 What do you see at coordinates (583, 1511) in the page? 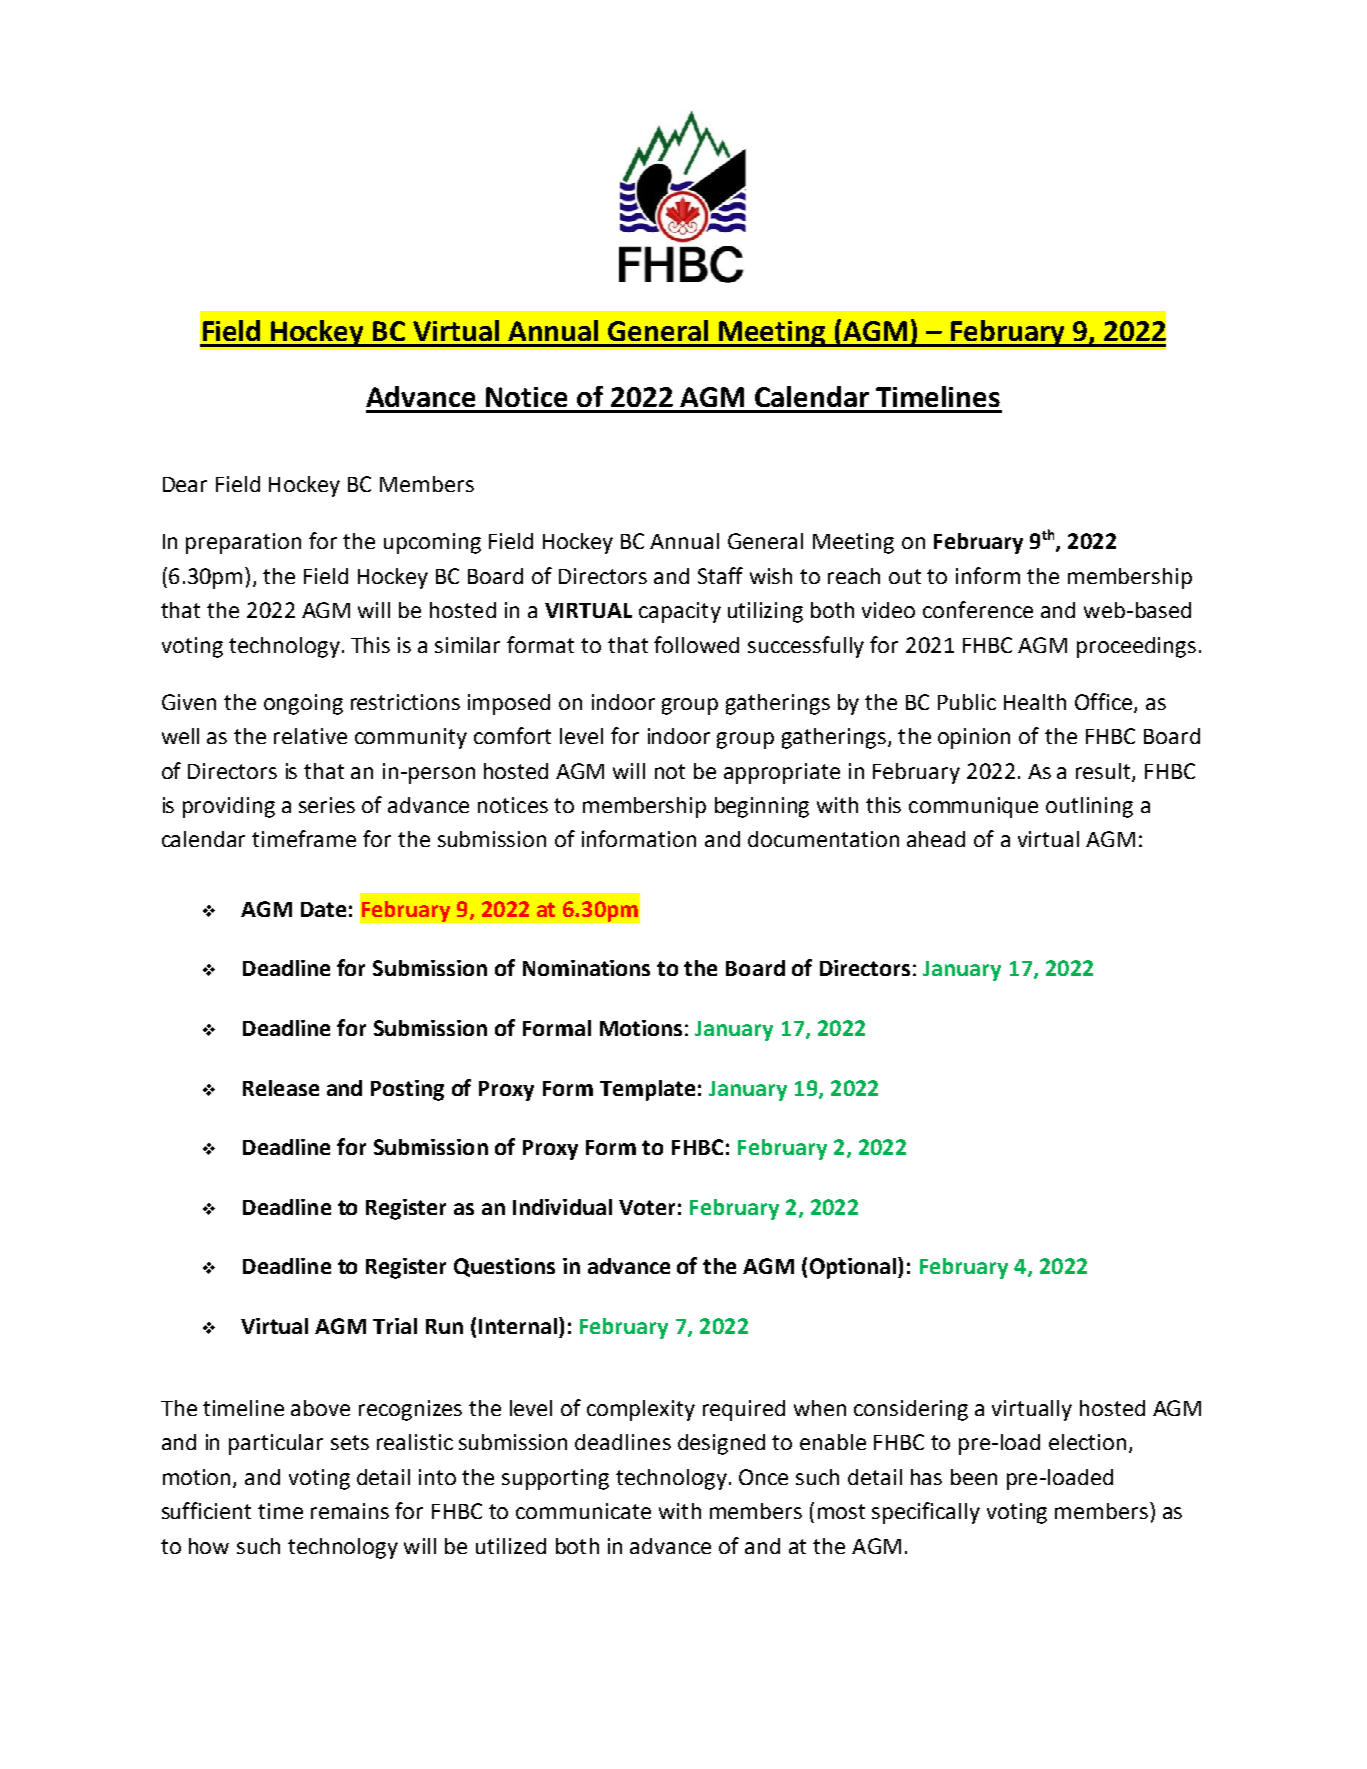
I see `communicate` at bounding box center [583, 1511].
